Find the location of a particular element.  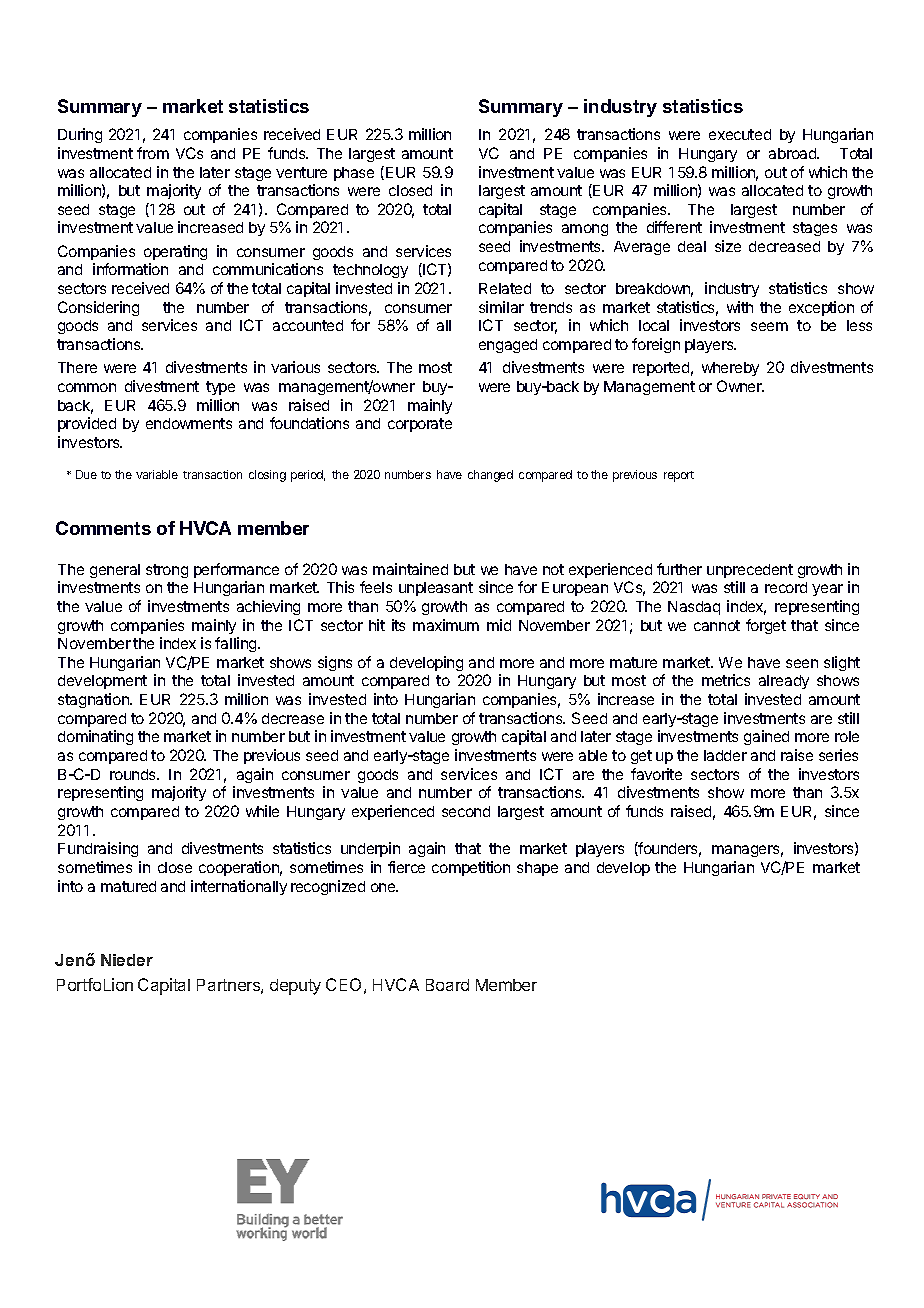

whereby is located at coordinates (730, 369).
